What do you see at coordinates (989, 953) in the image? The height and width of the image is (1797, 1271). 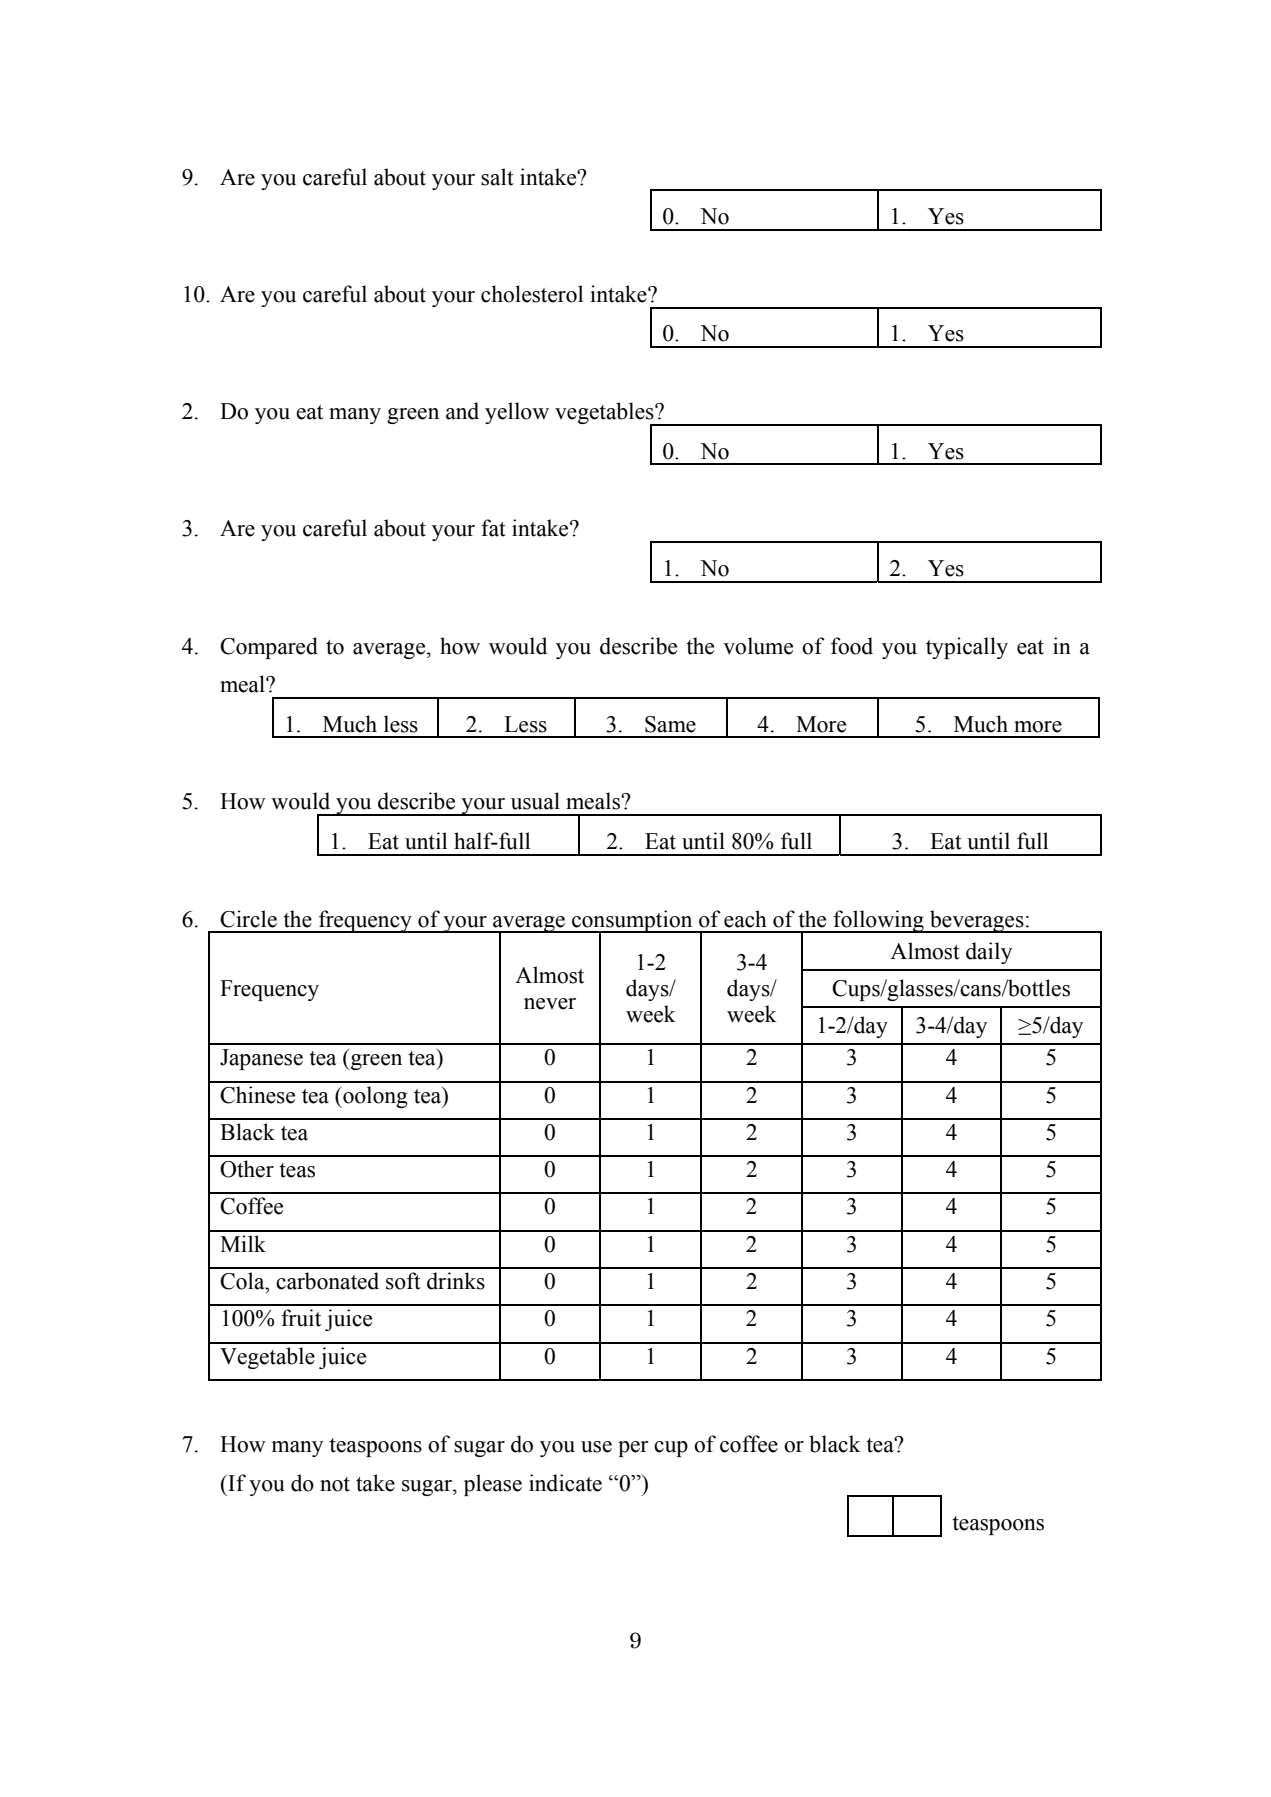 I see `daily` at bounding box center [989, 953].
